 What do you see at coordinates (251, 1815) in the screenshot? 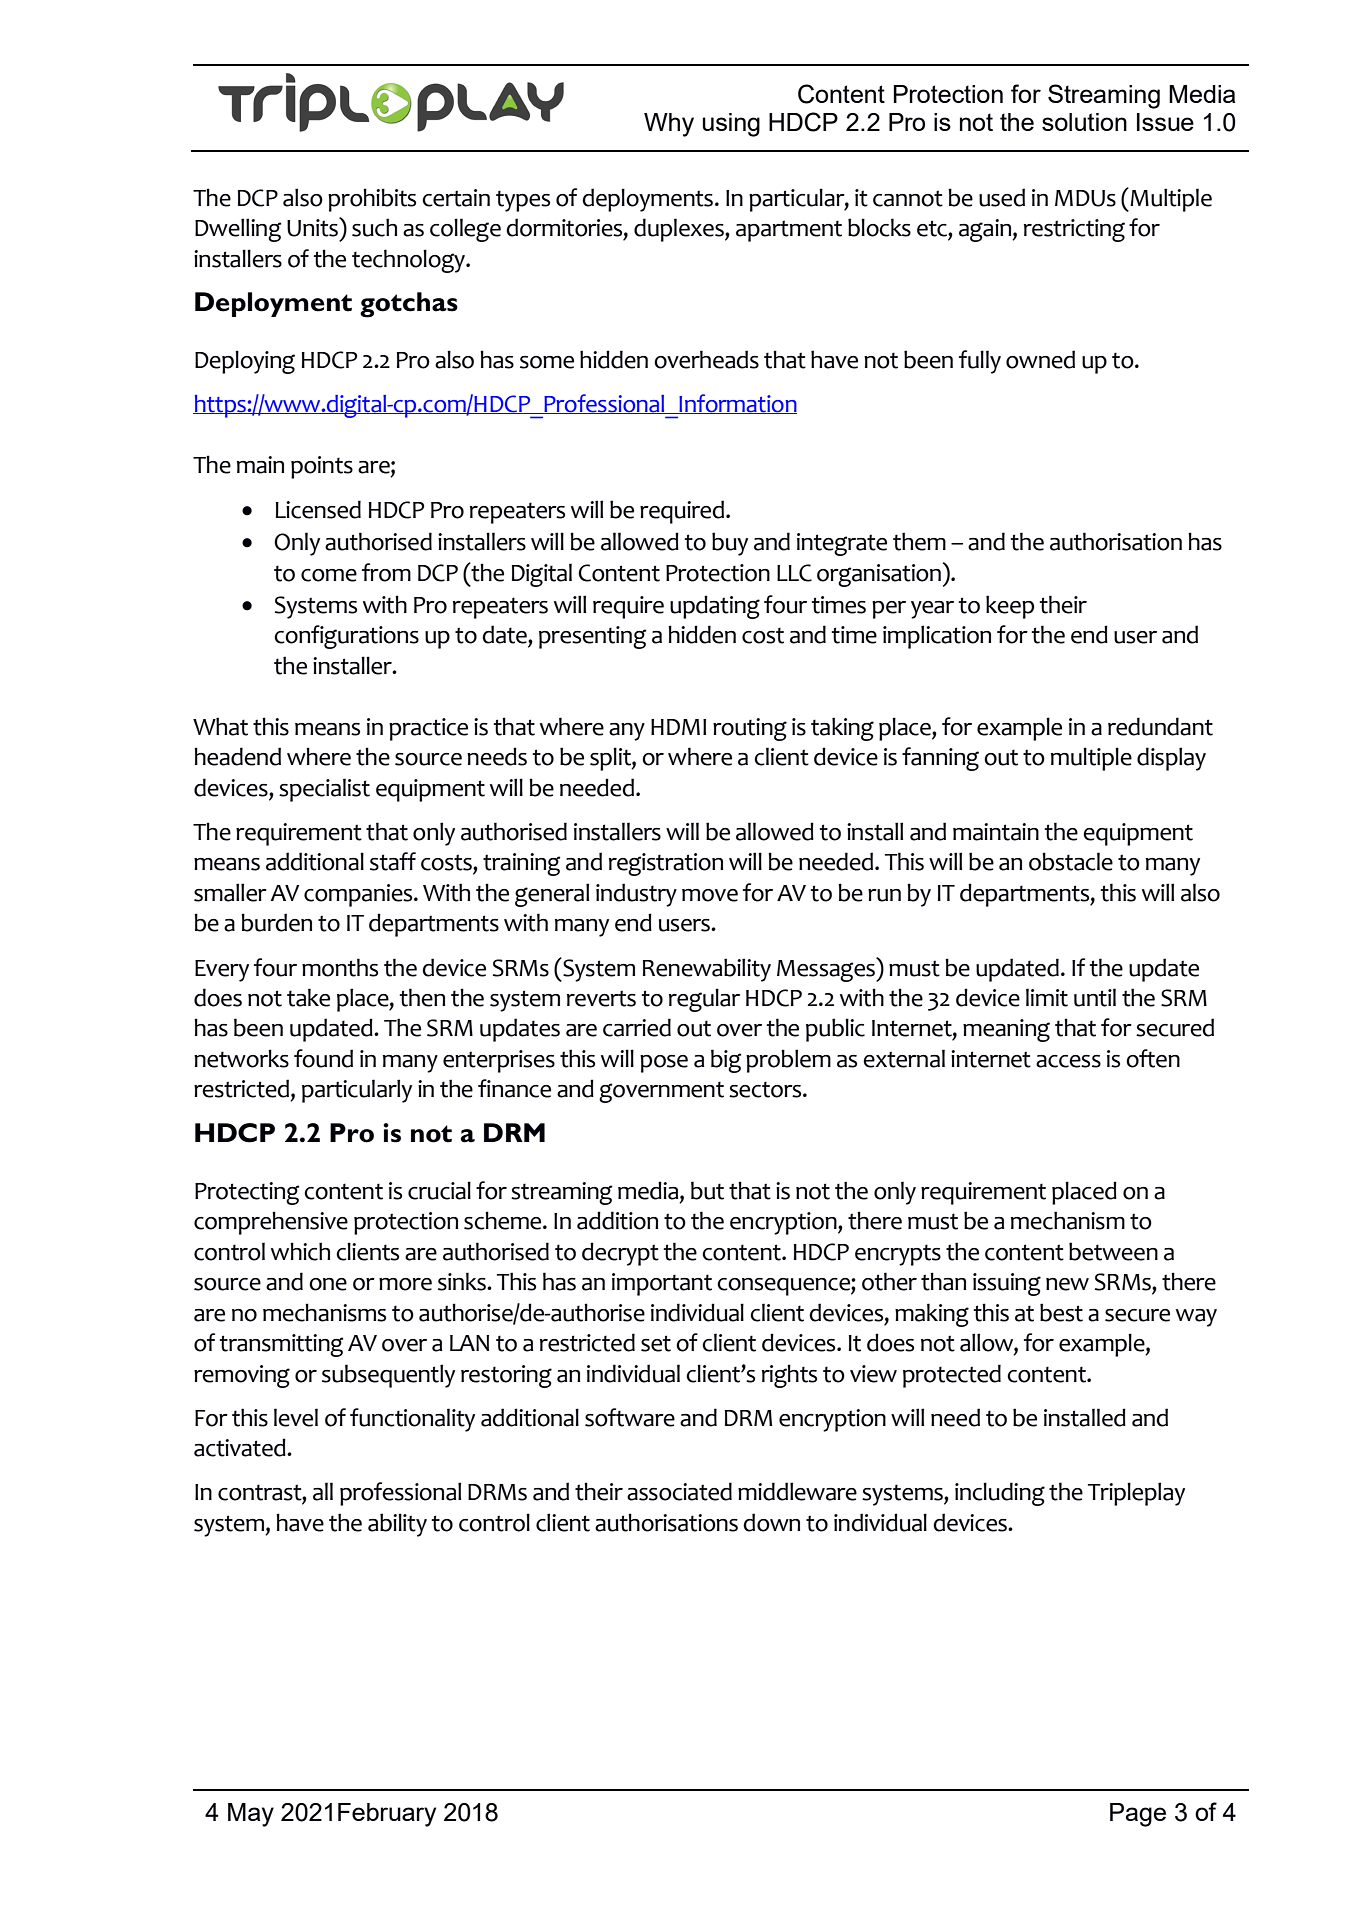
I see `May` at bounding box center [251, 1815].
